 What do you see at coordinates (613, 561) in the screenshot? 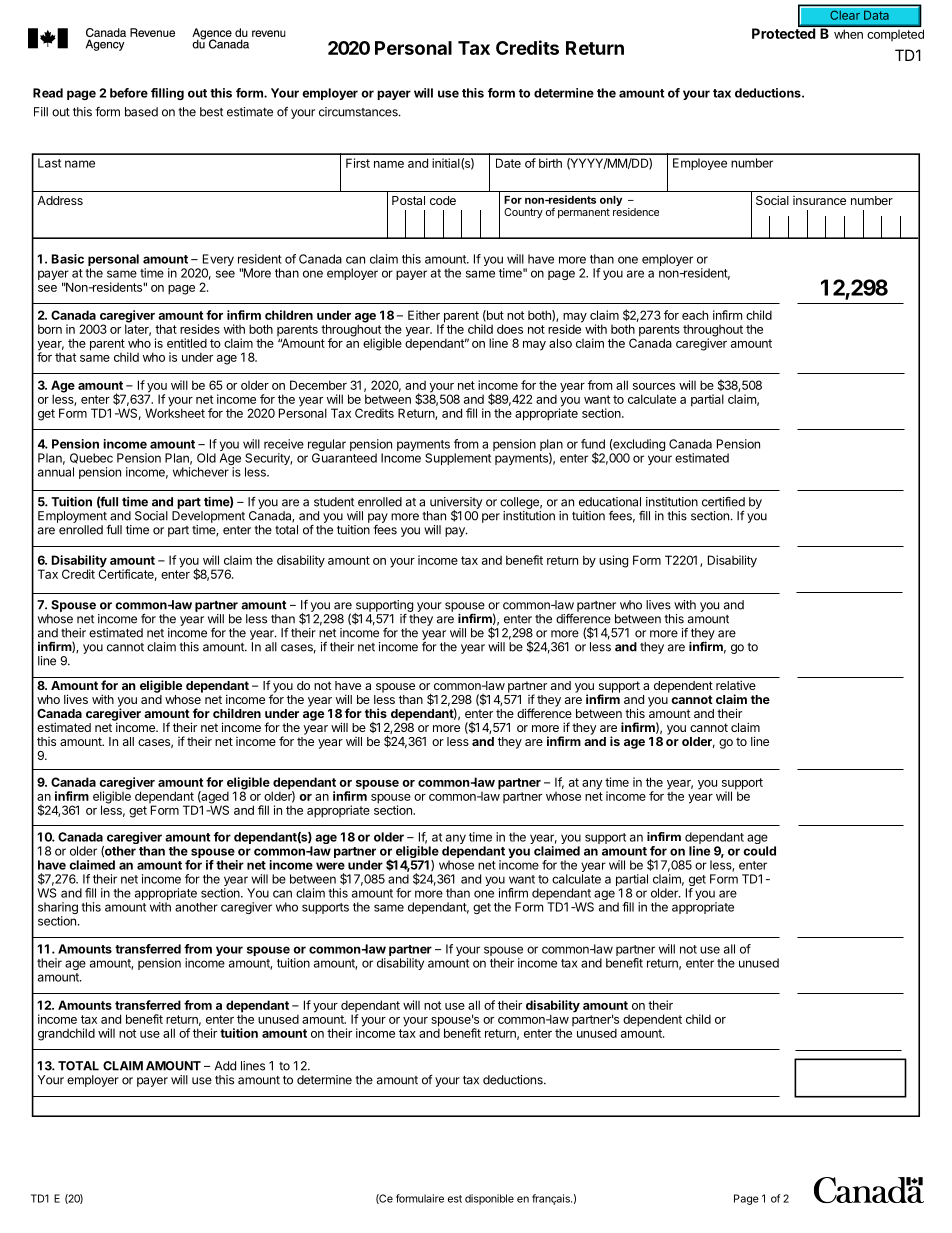
I see `using` at bounding box center [613, 561].
